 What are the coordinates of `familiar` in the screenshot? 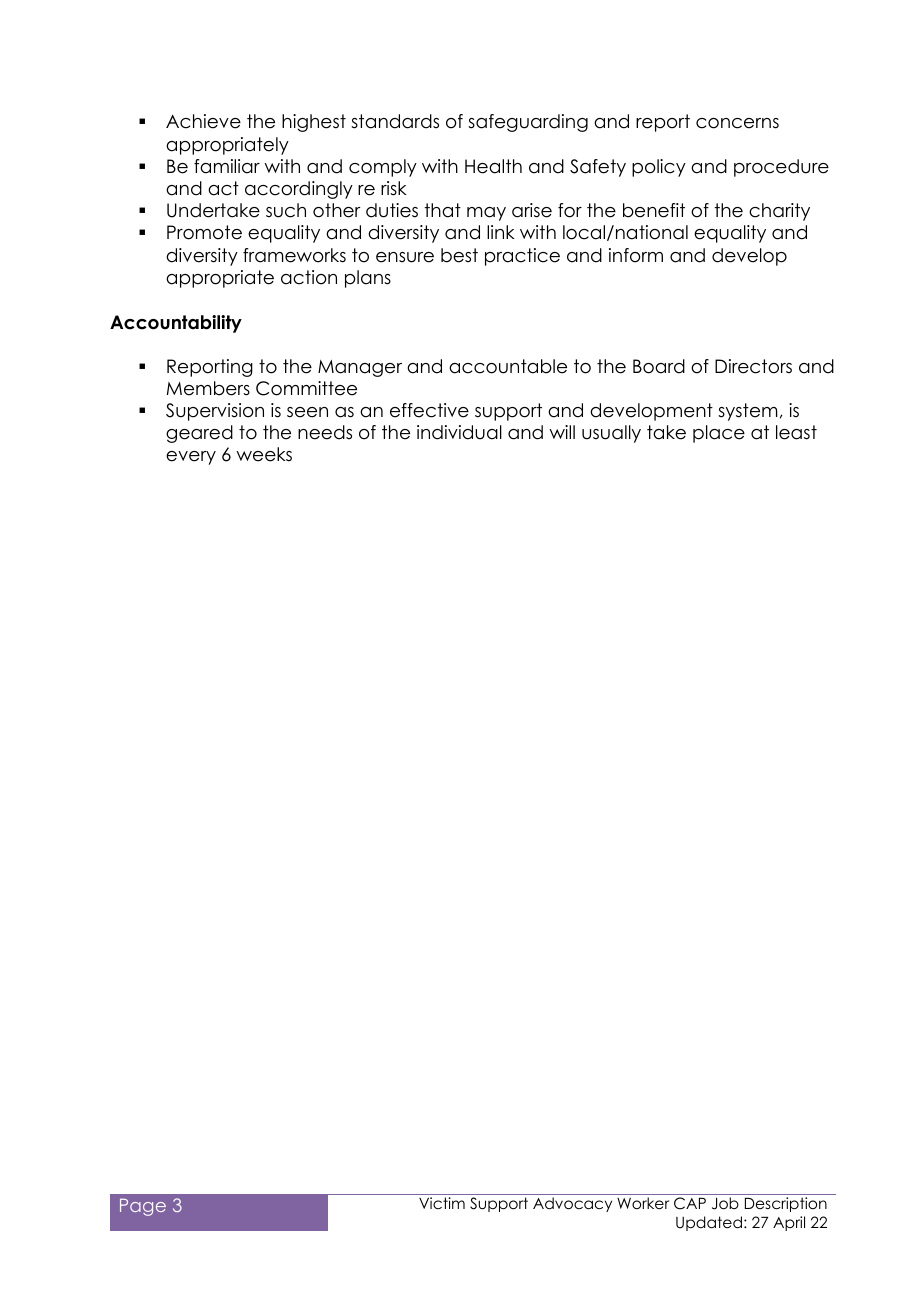 It's located at (227, 166).
